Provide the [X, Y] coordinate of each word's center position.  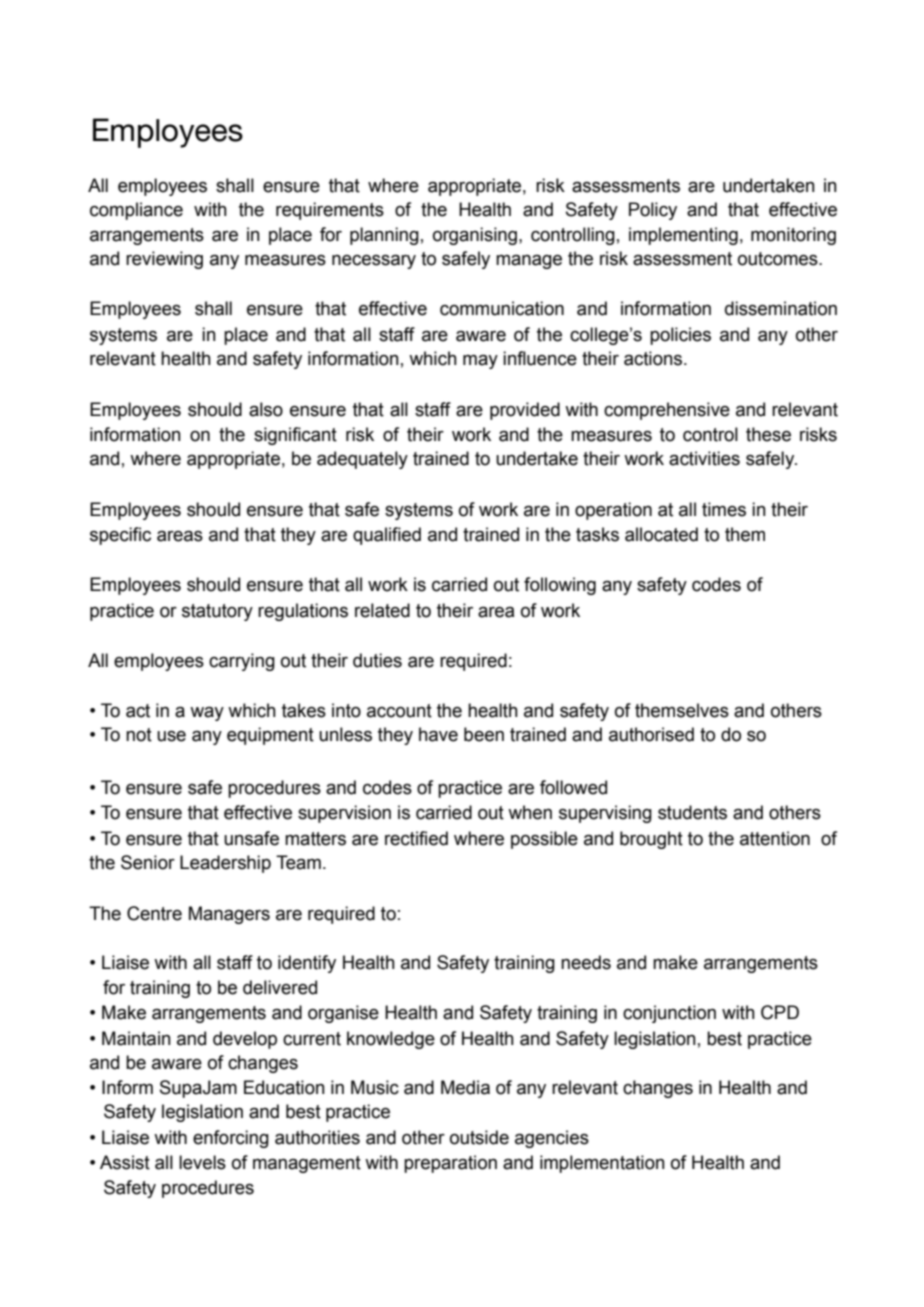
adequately [362, 460]
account [399, 711]
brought [651, 840]
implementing [683, 236]
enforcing [231, 1139]
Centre [154, 913]
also [266, 409]
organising [475, 236]
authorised [651, 734]
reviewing [164, 260]
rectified [416, 838]
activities [704, 458]
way [207, 714]
